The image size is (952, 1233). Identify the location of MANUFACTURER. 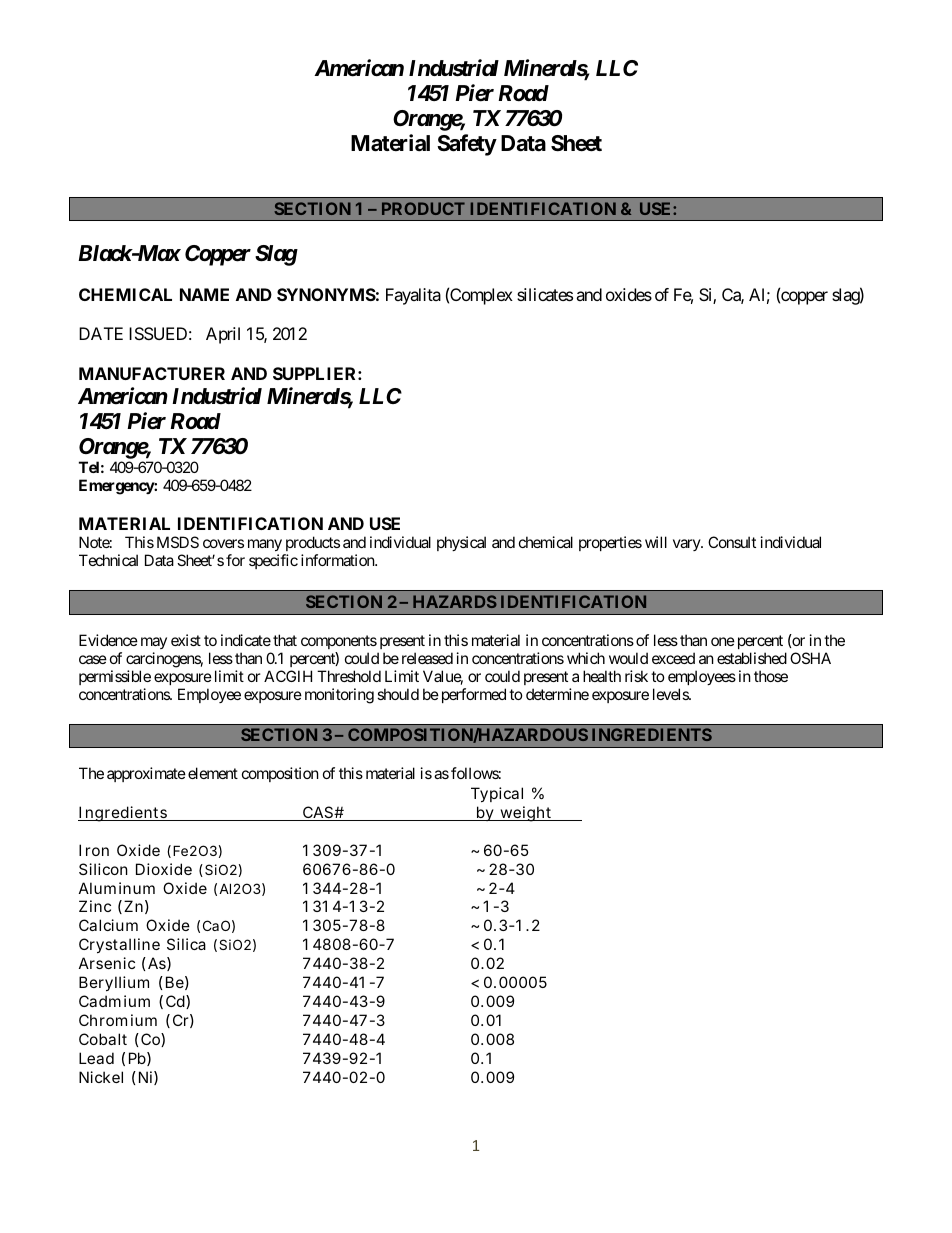
(152, 373).
